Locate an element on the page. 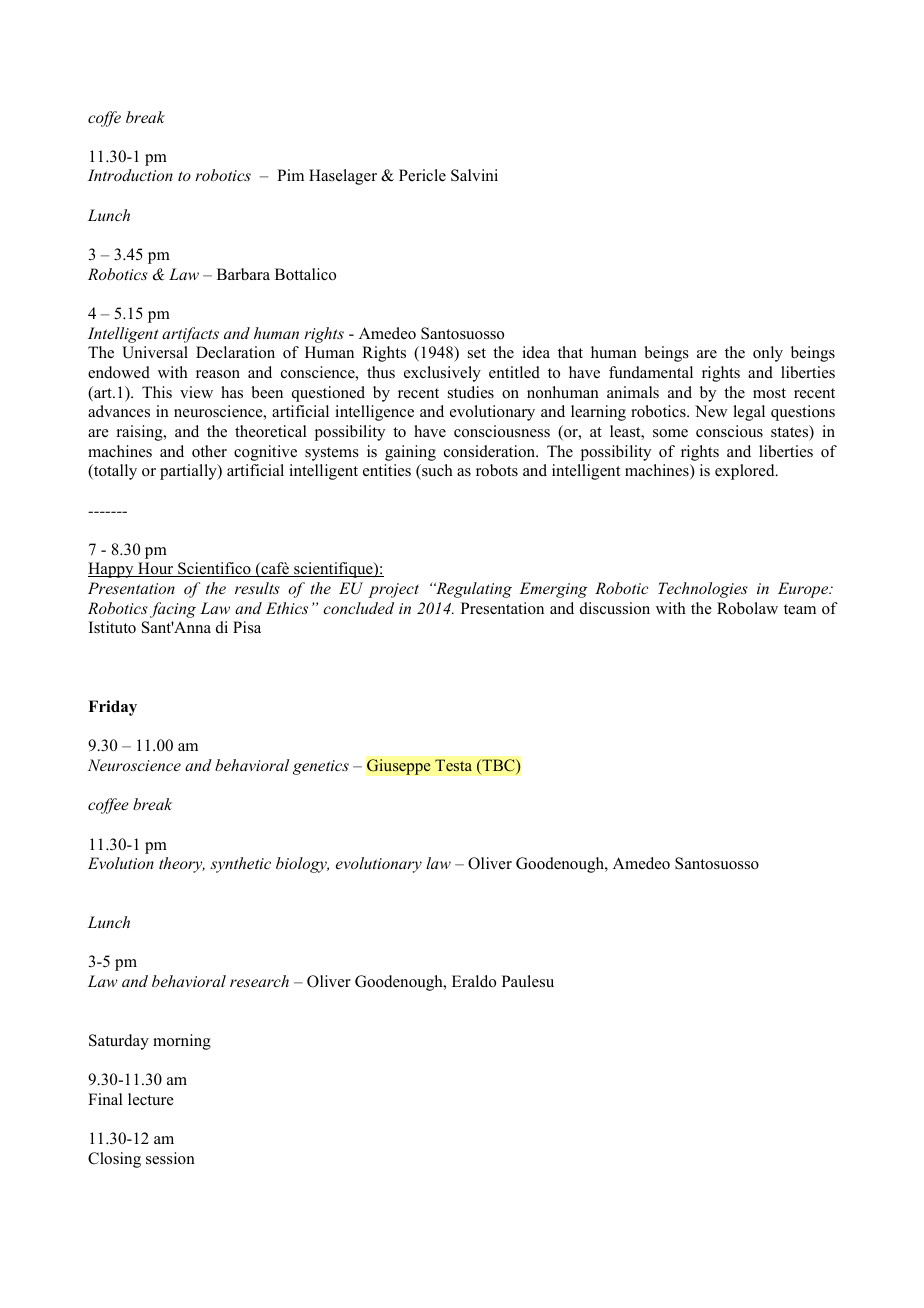  such is located at coordinates (436, 470).
